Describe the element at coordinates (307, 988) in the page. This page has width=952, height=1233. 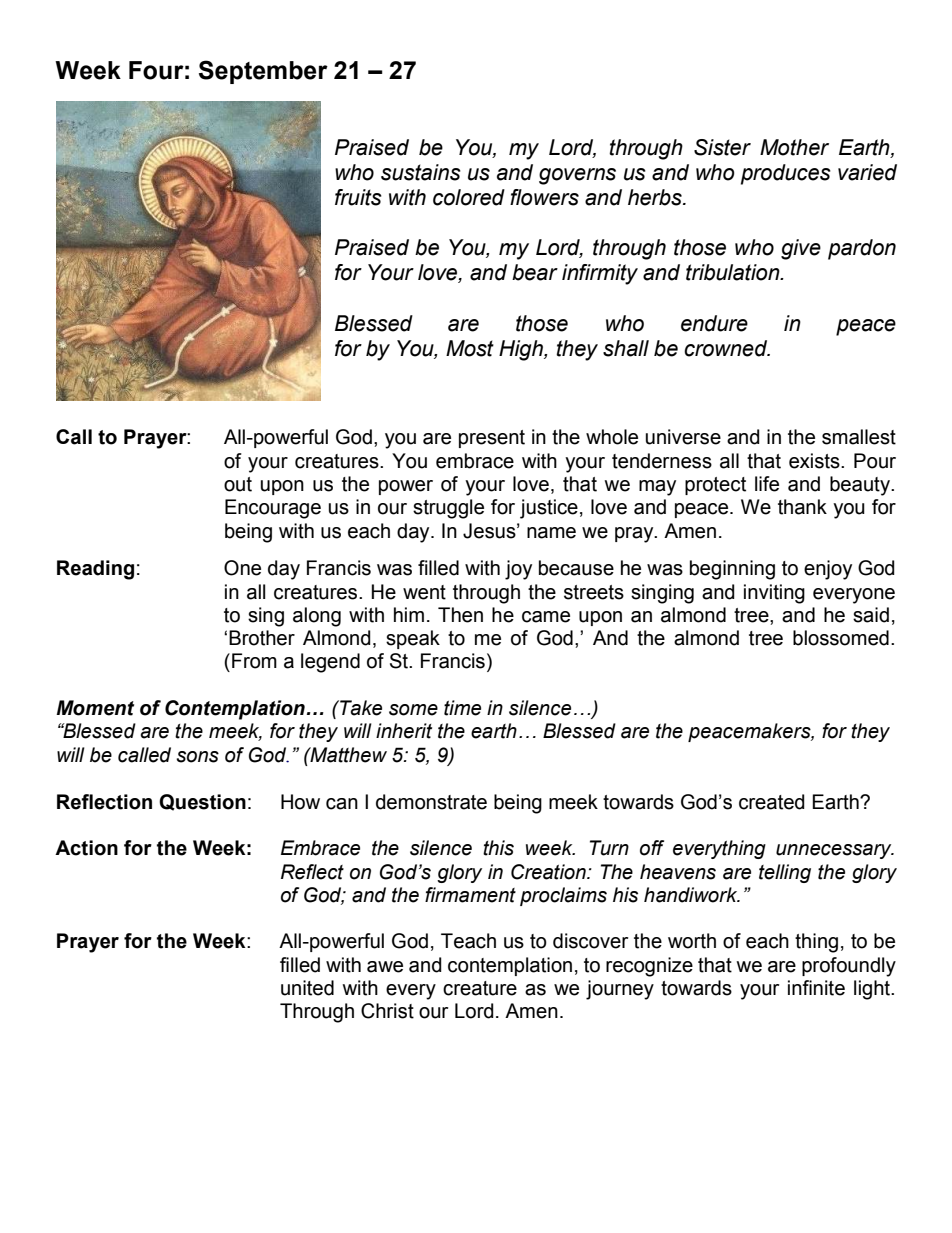
I see `united` at that location.
